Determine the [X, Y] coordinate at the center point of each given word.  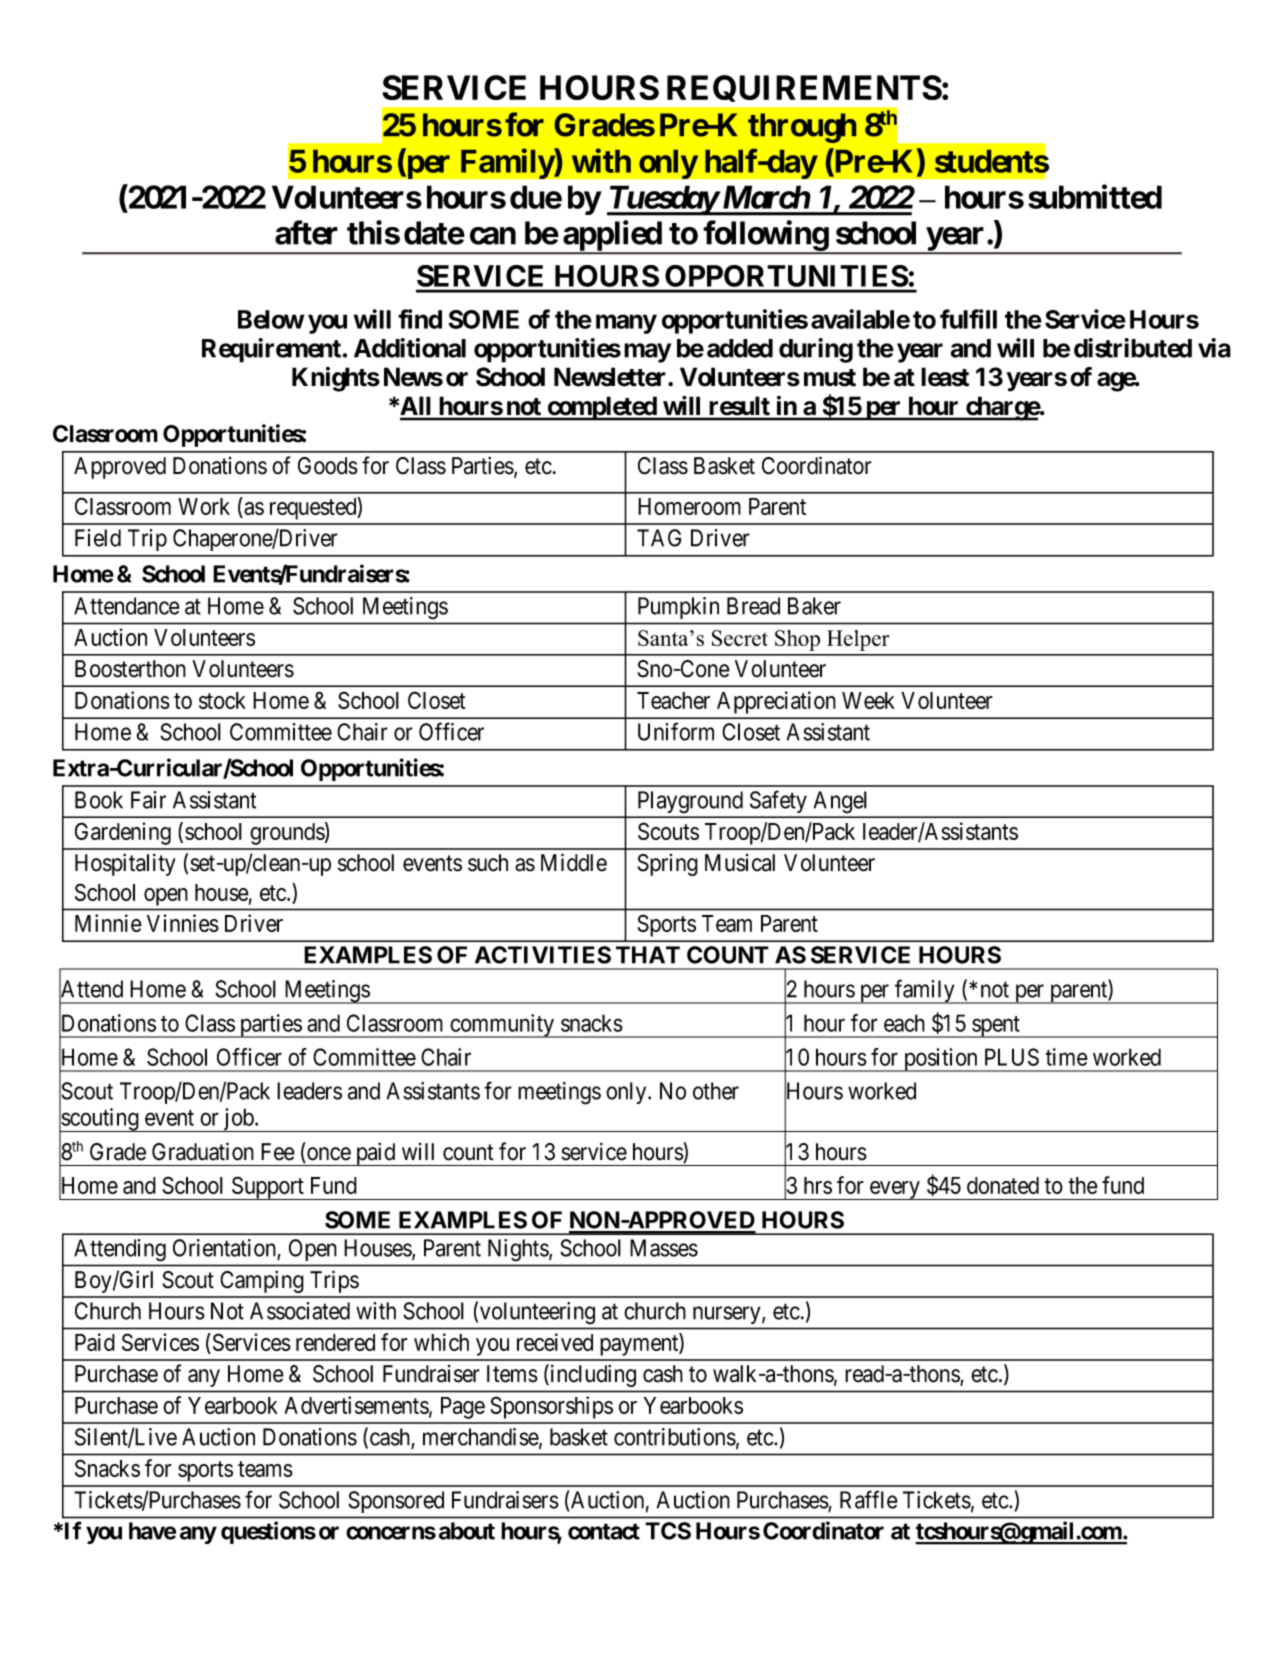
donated [1003, 1185]
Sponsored [396, 1502]
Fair [148, 800]
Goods [328, 466]
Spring [667, 865]
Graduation [203, 1151]
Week [868, 700]
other [716, 1091]
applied [612, 236]
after [306, 232]
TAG [659, 538]
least [945, 377]
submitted [1095, 197]
